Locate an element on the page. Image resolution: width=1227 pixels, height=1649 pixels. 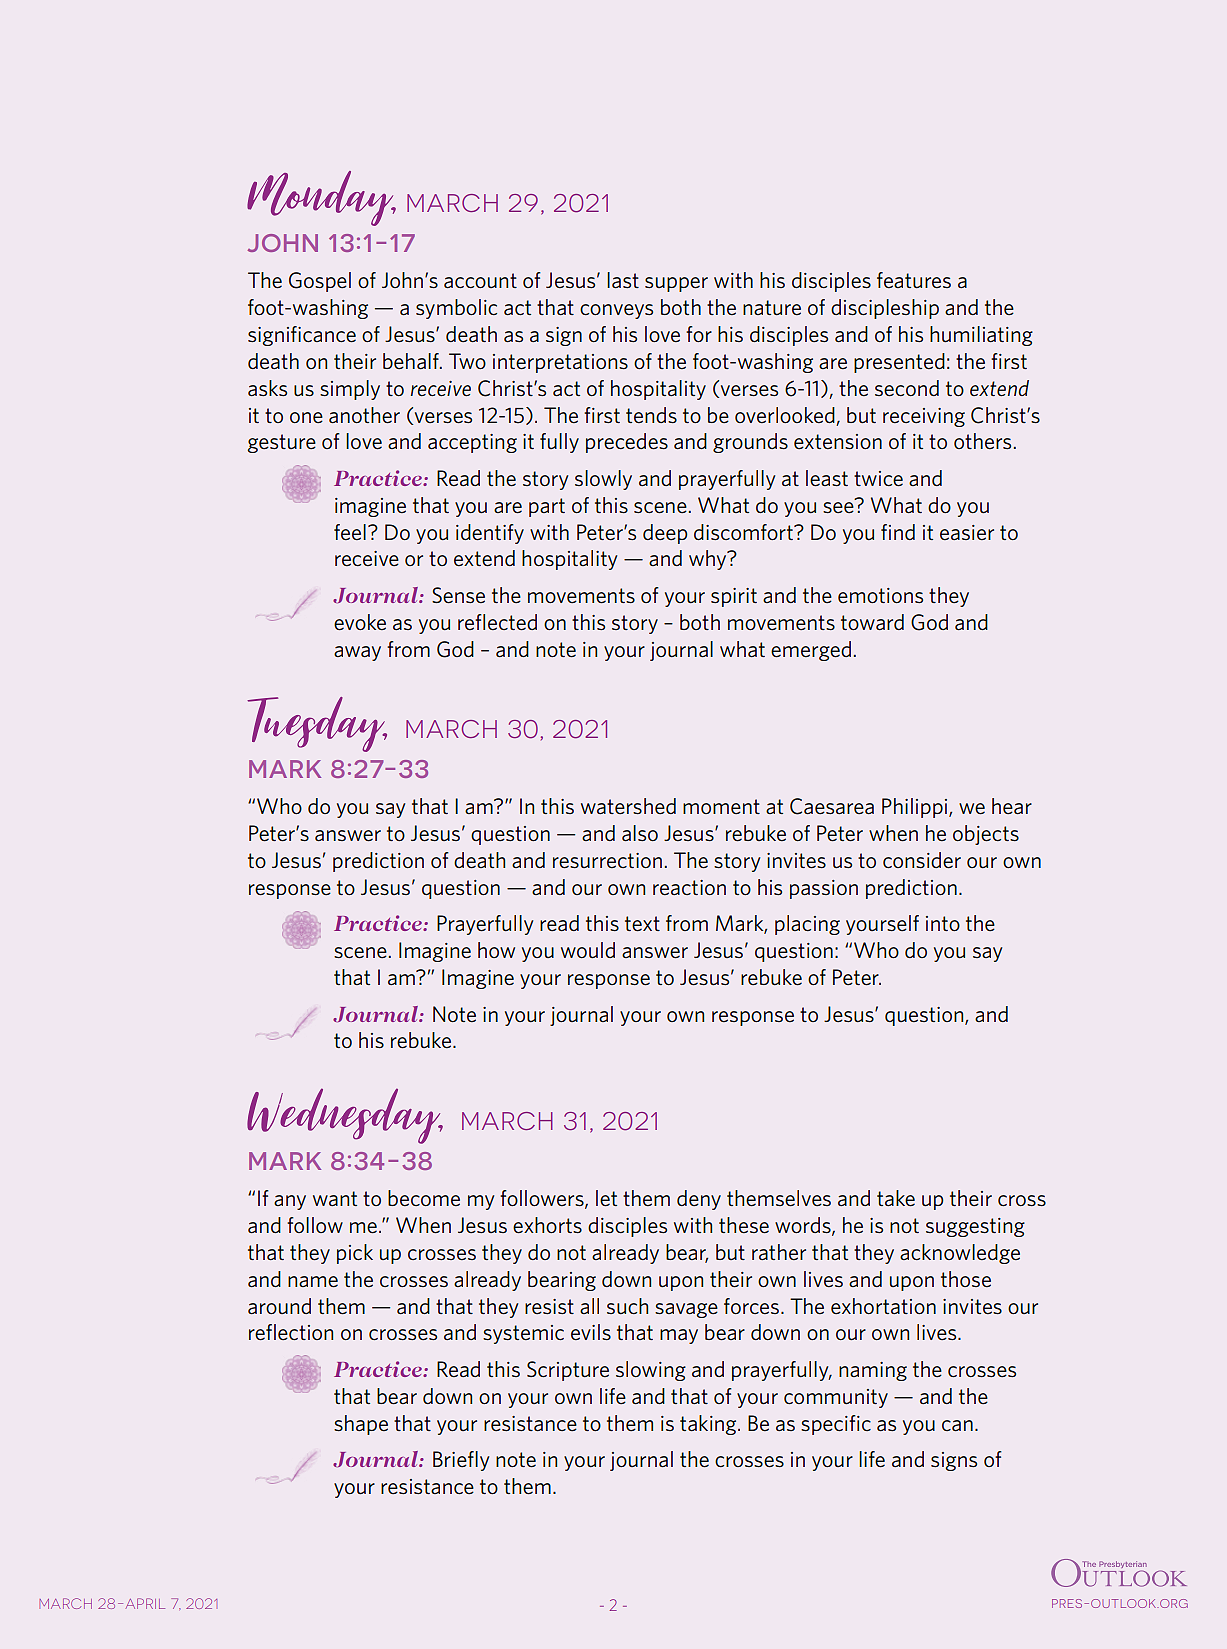
toward is located at coordinates (872, 622).
